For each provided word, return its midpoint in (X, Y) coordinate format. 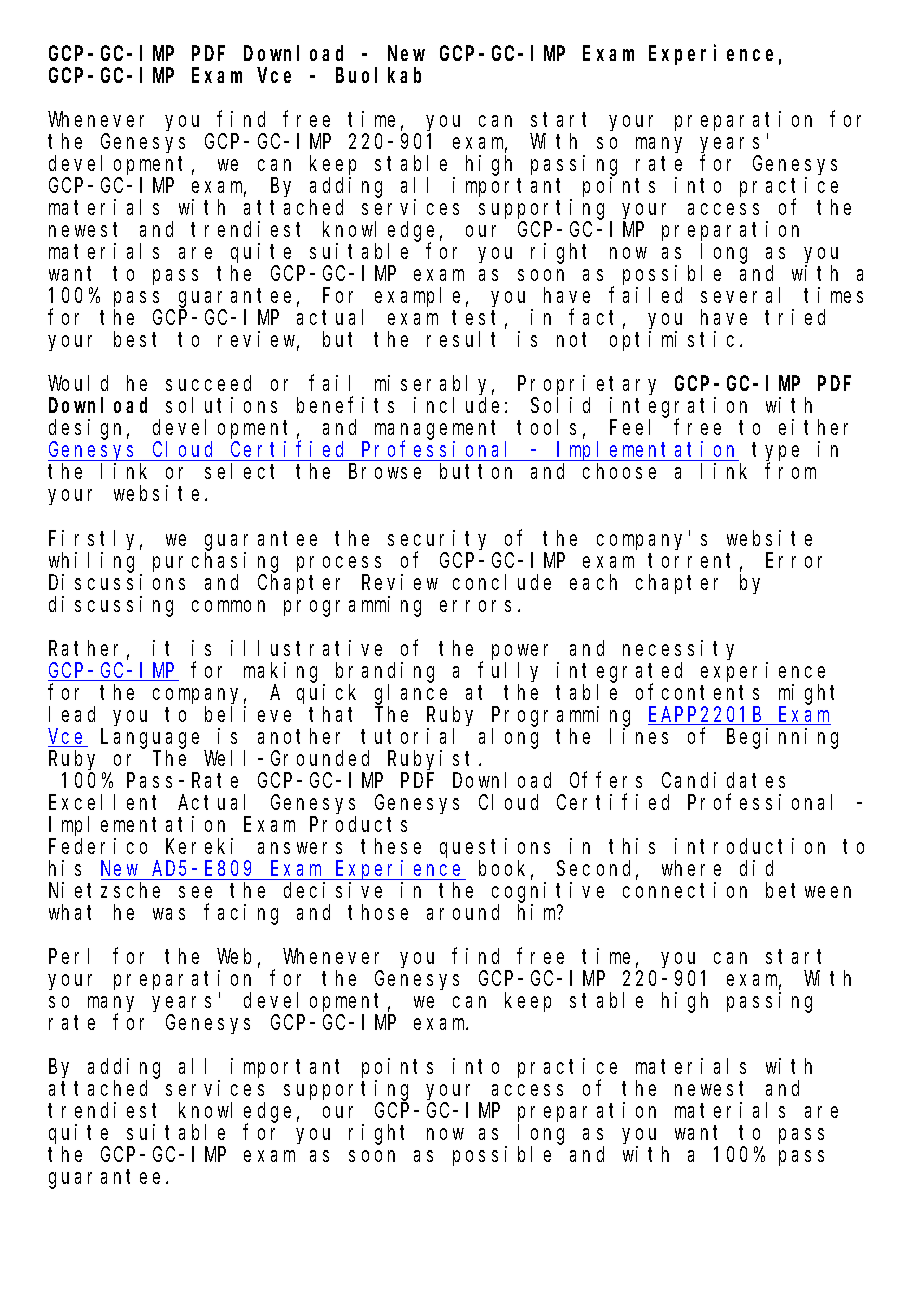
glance (411, 694)
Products (358, 824)
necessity (678, 650)
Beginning (782, 738)
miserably (434, 386)
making (280, 672)
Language (150, 739)
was (169, 914)
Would (78, 383)
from (790, 471)
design (89, 430)
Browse (385, 472)
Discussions (117, 582)
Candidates (723, 780)
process (339, 564)
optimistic (672, 341)
